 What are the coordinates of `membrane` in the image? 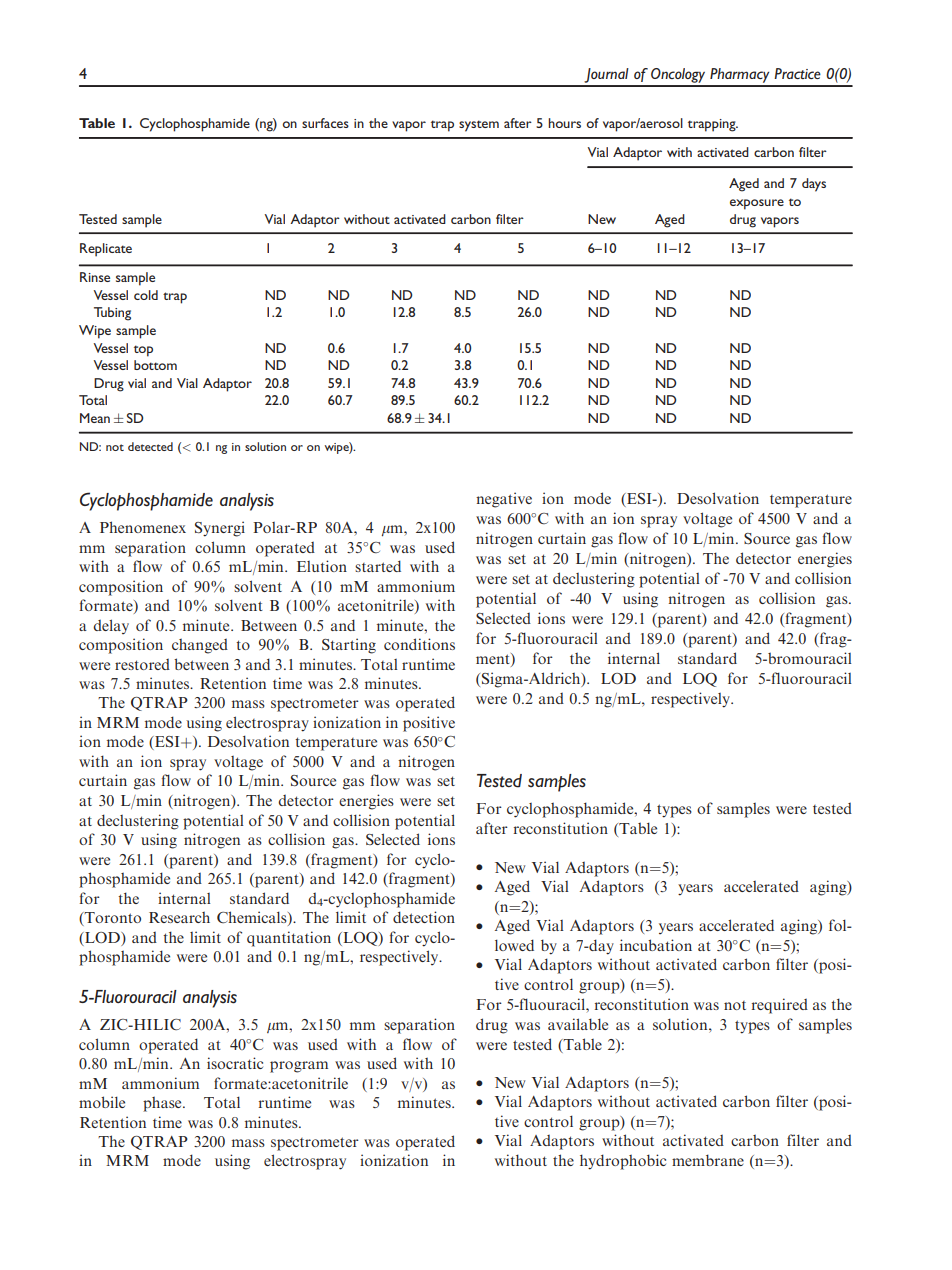 It's located at (708, 1160).
